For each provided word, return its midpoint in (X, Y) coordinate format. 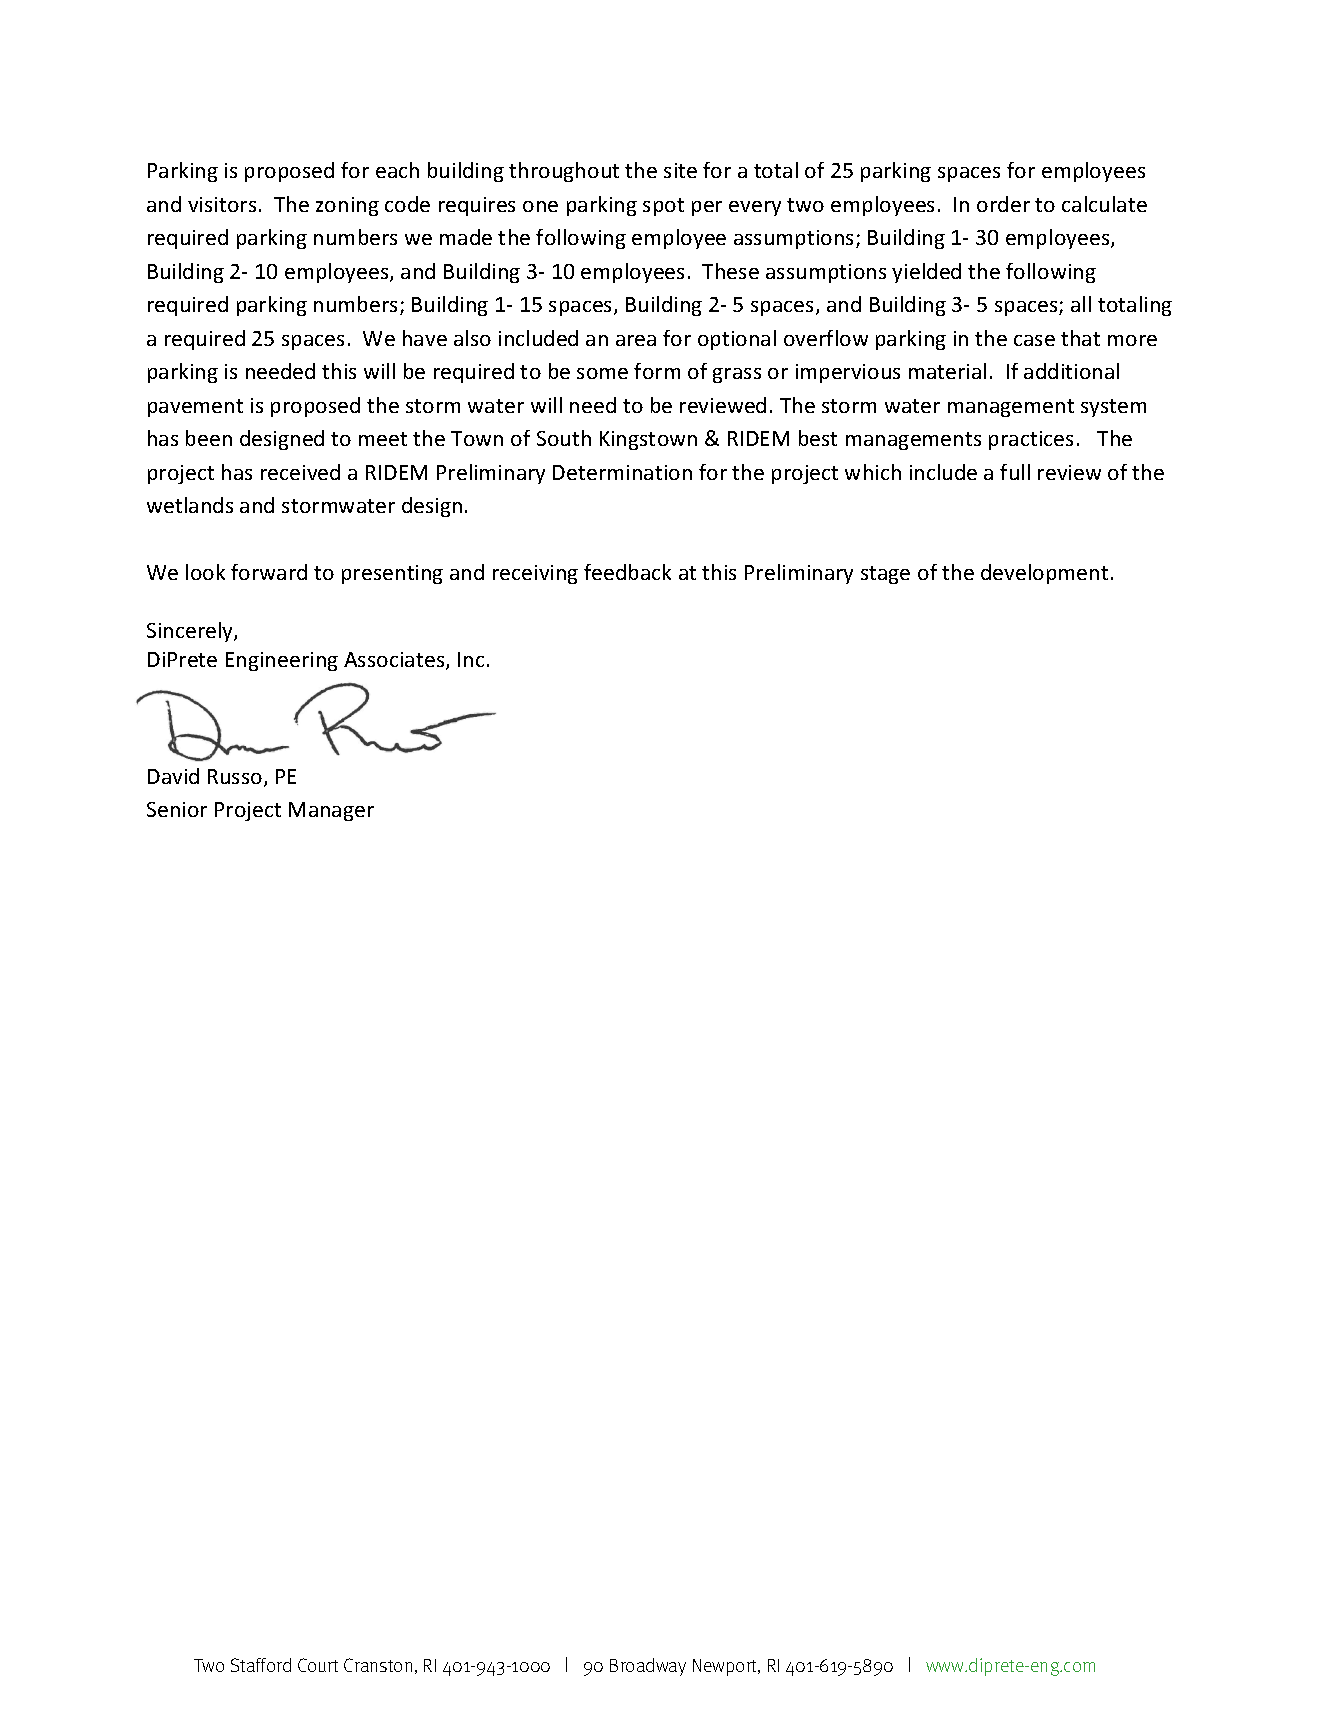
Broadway (648, 1667)
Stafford (261, 1665)
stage (885, 575)
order (1003, 204)
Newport (726, 1667)
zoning (347, 206)
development (1044, 574)
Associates (395, 661)
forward (269, 572)
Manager (331, 811)
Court (318, 1665)
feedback (627, 572)
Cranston (378, 1665)
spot (663, 207)
